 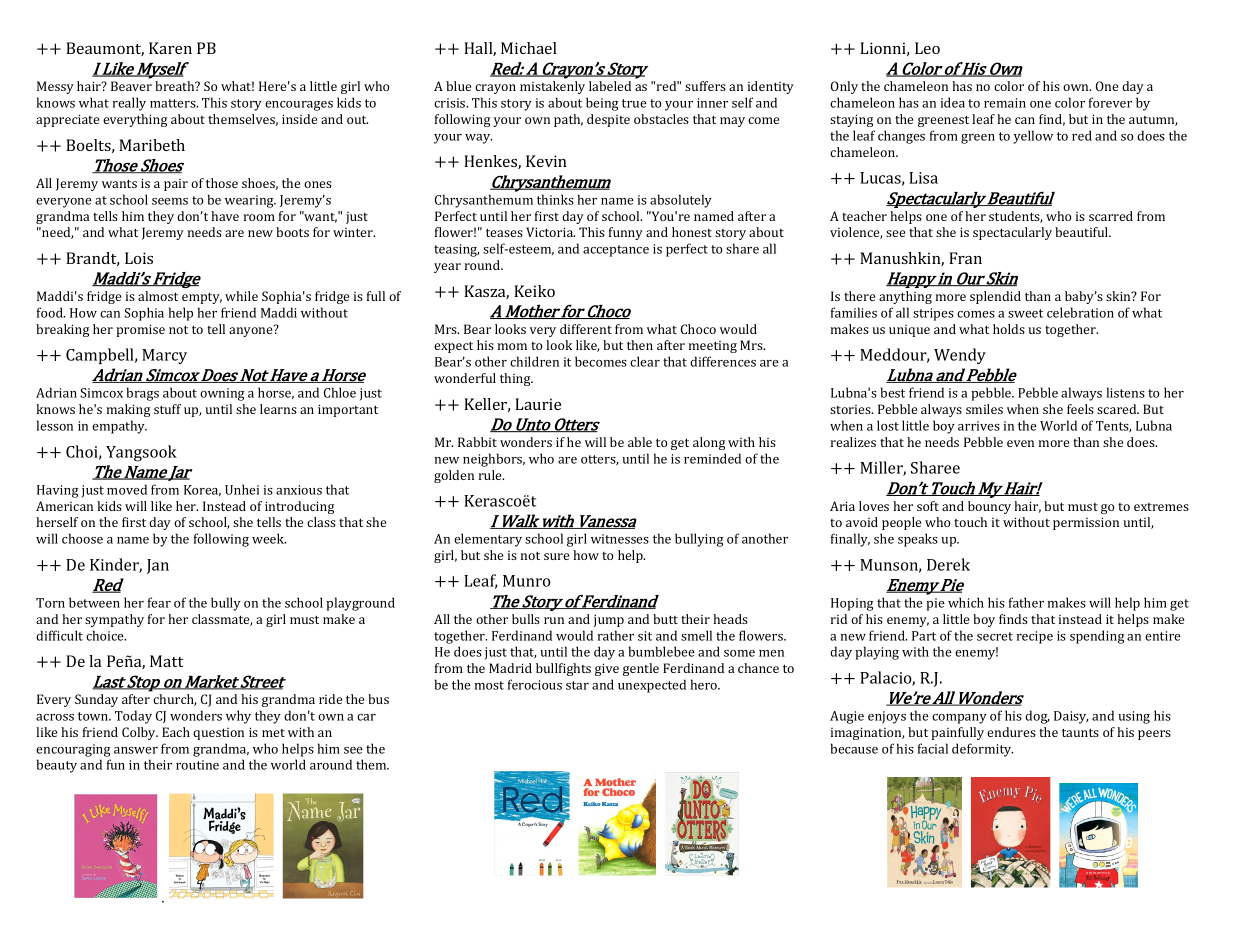 What do you see at coordinates (538, 404) in the image?
I see `Laurie` at bounding box center [538, 404].
